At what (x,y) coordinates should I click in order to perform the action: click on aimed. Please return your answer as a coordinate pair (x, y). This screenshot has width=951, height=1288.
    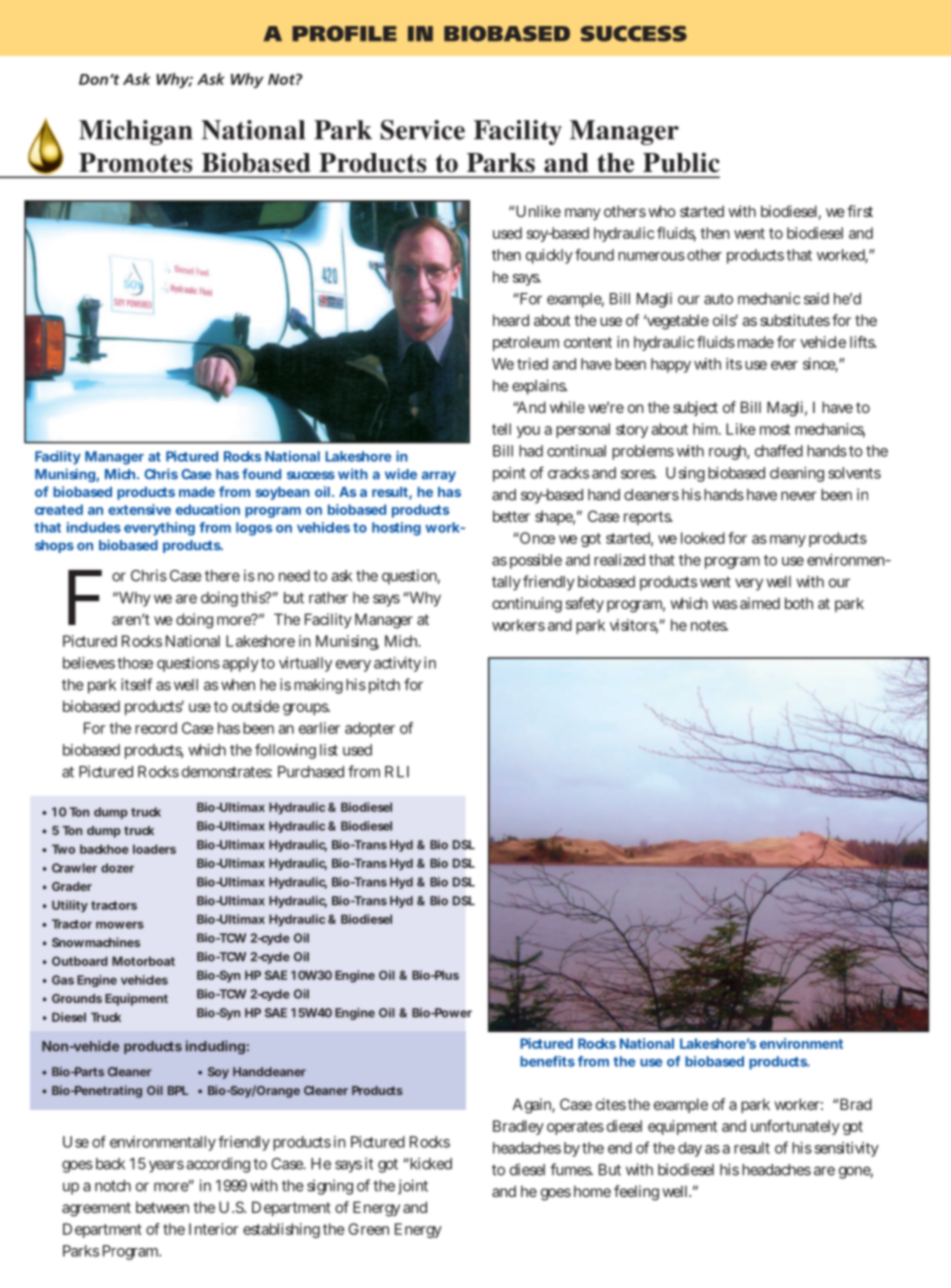
    Looking at the image, I should click on (760, 603).
